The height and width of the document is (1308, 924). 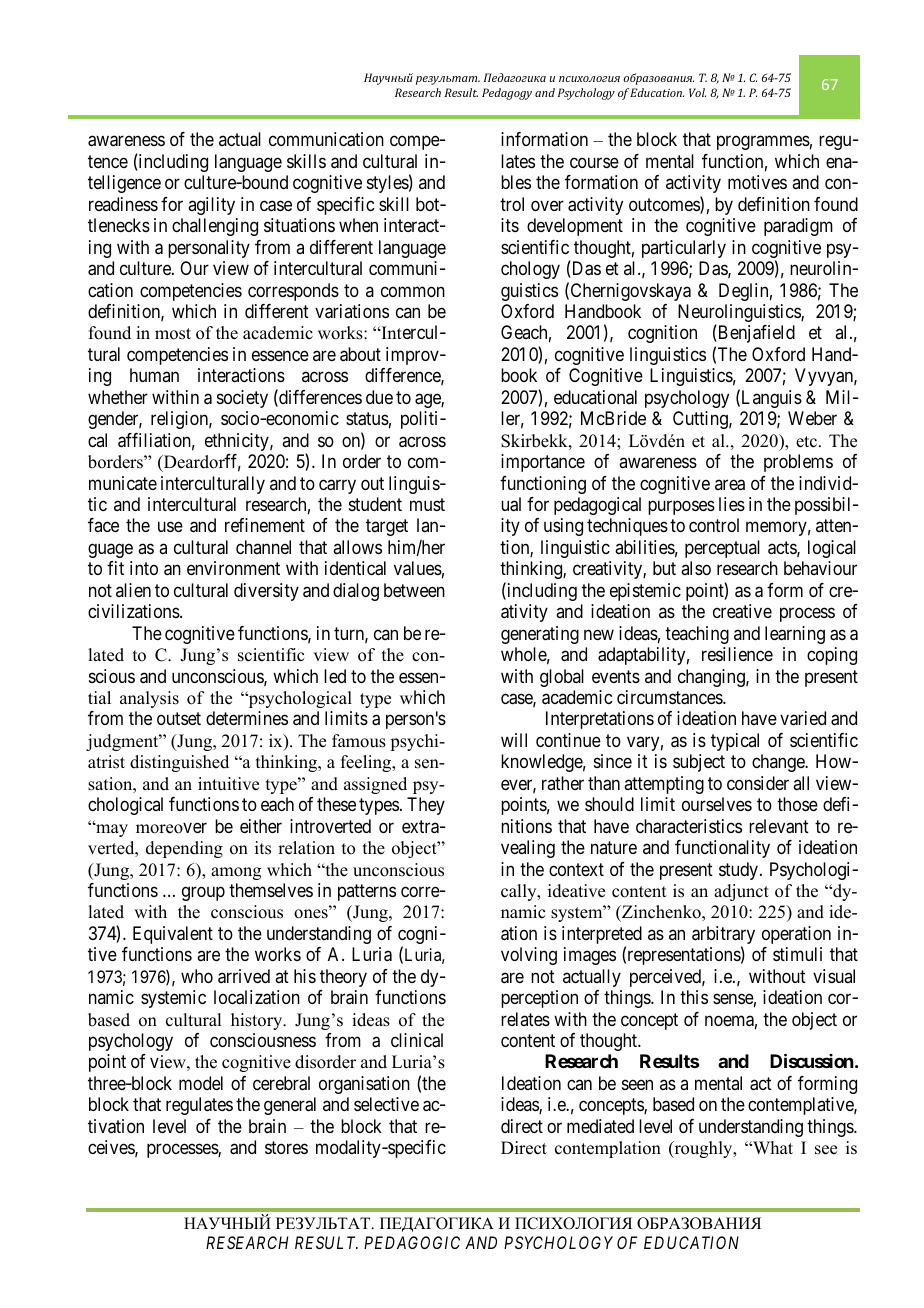 I want to click on importance, so click(x=543, y=463).
